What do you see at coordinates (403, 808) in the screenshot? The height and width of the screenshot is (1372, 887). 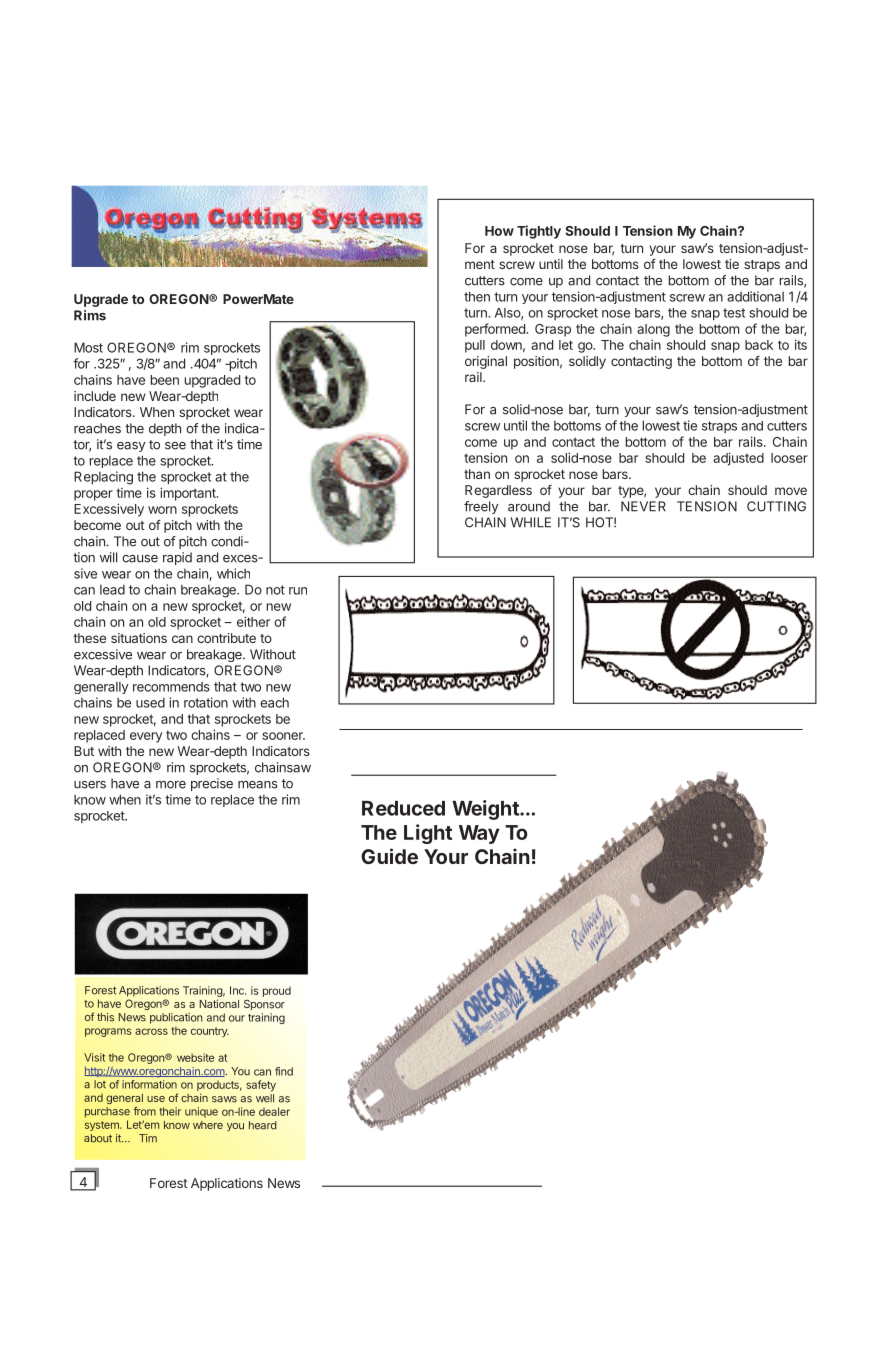 I see `Reduced` at bounding box center [403, 808].
